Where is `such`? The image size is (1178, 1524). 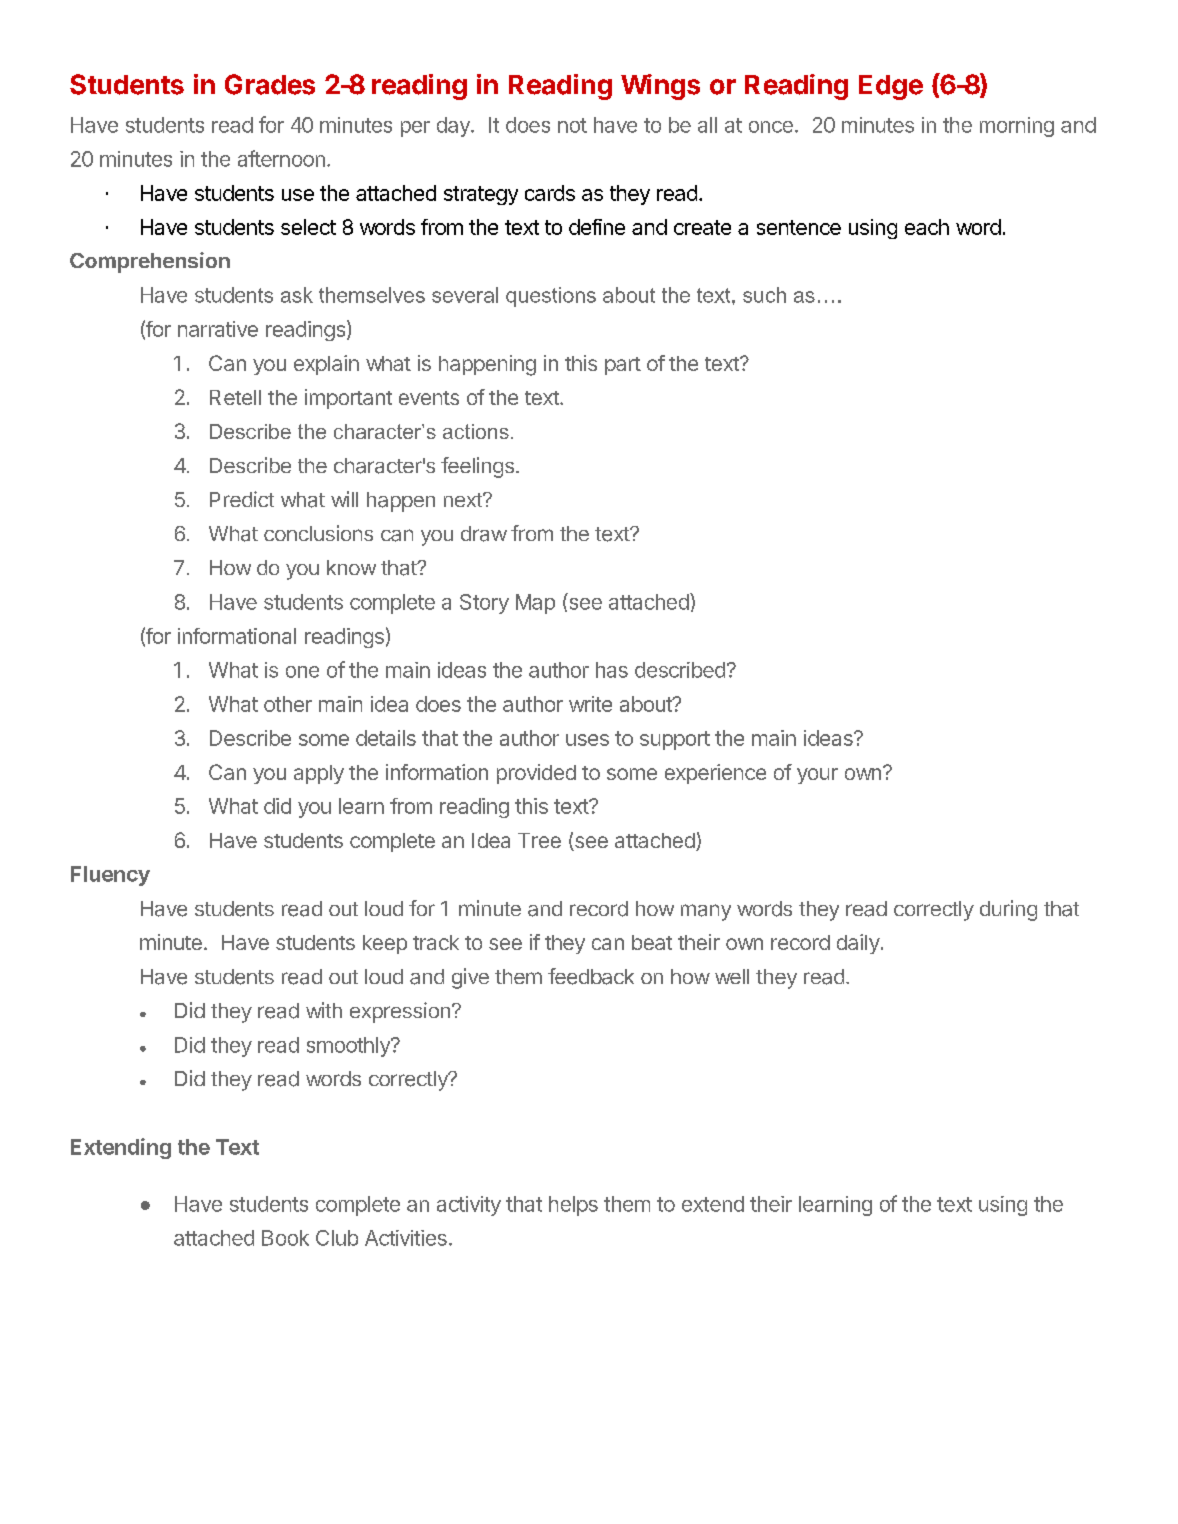
such is located at coordinates (764, 295).
